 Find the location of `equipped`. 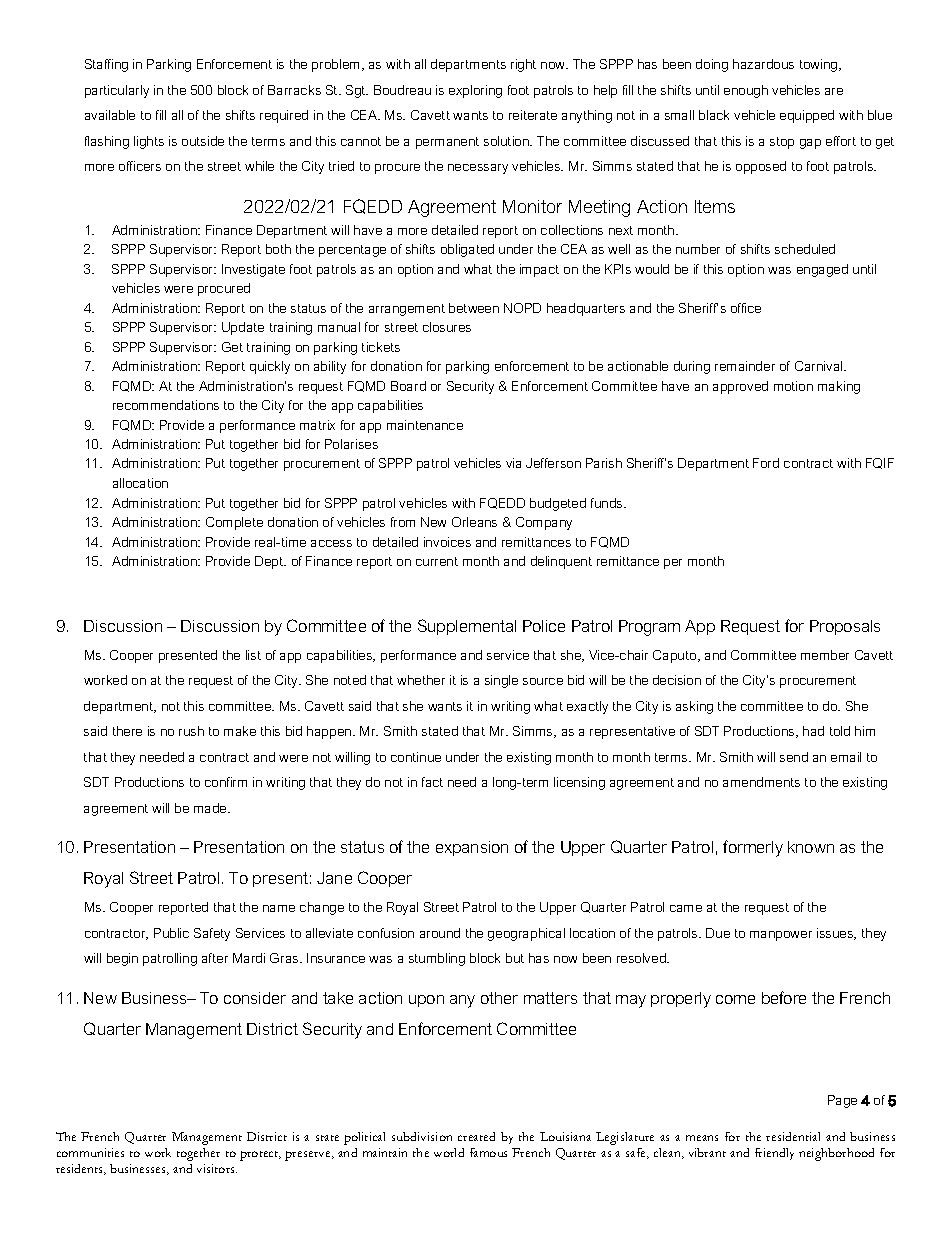

equipped is located at coordinates (807, 116).
